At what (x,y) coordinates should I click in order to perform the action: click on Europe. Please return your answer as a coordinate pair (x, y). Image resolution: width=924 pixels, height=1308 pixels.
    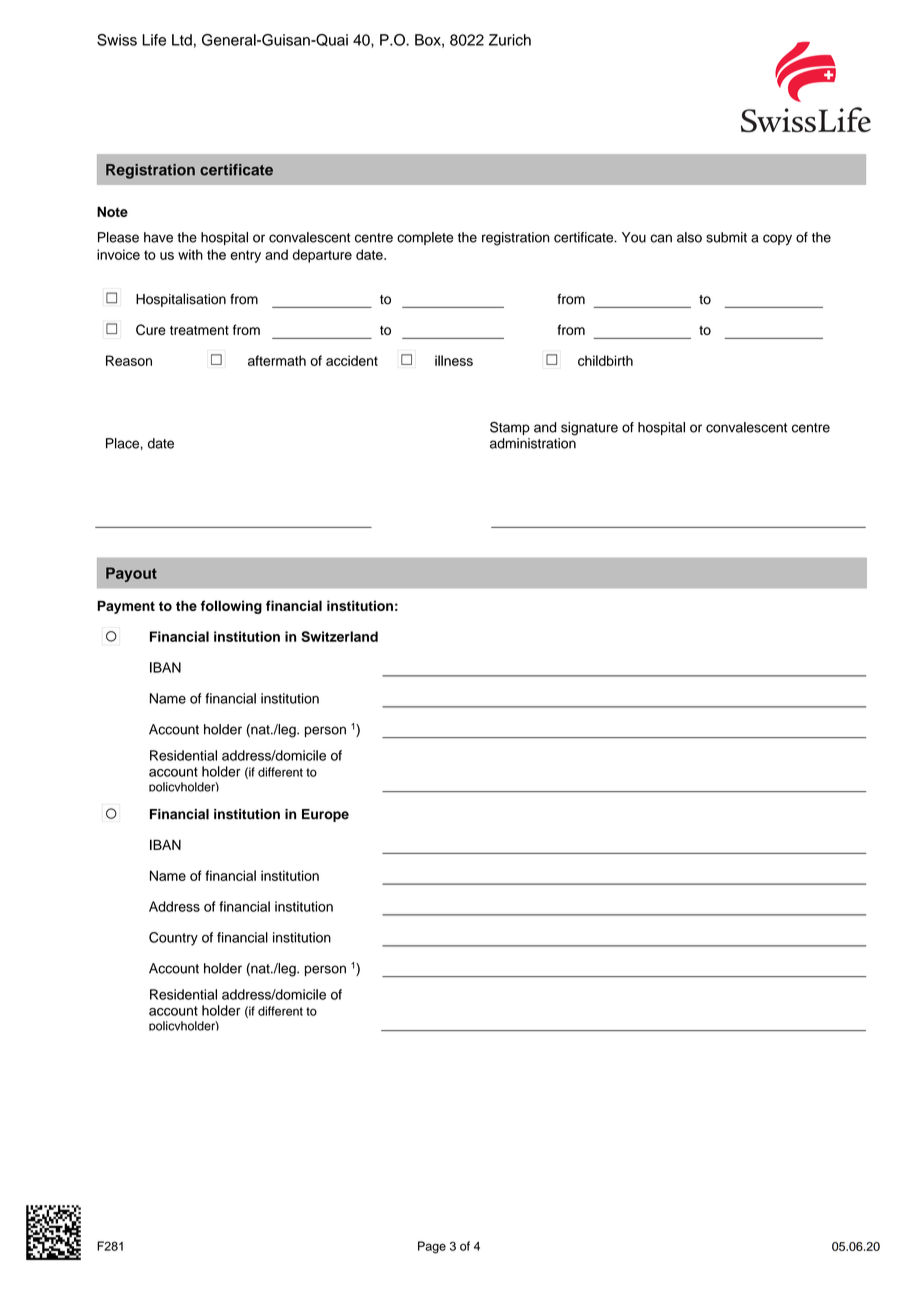
    Looking at the image, I should click on (325, 815).
